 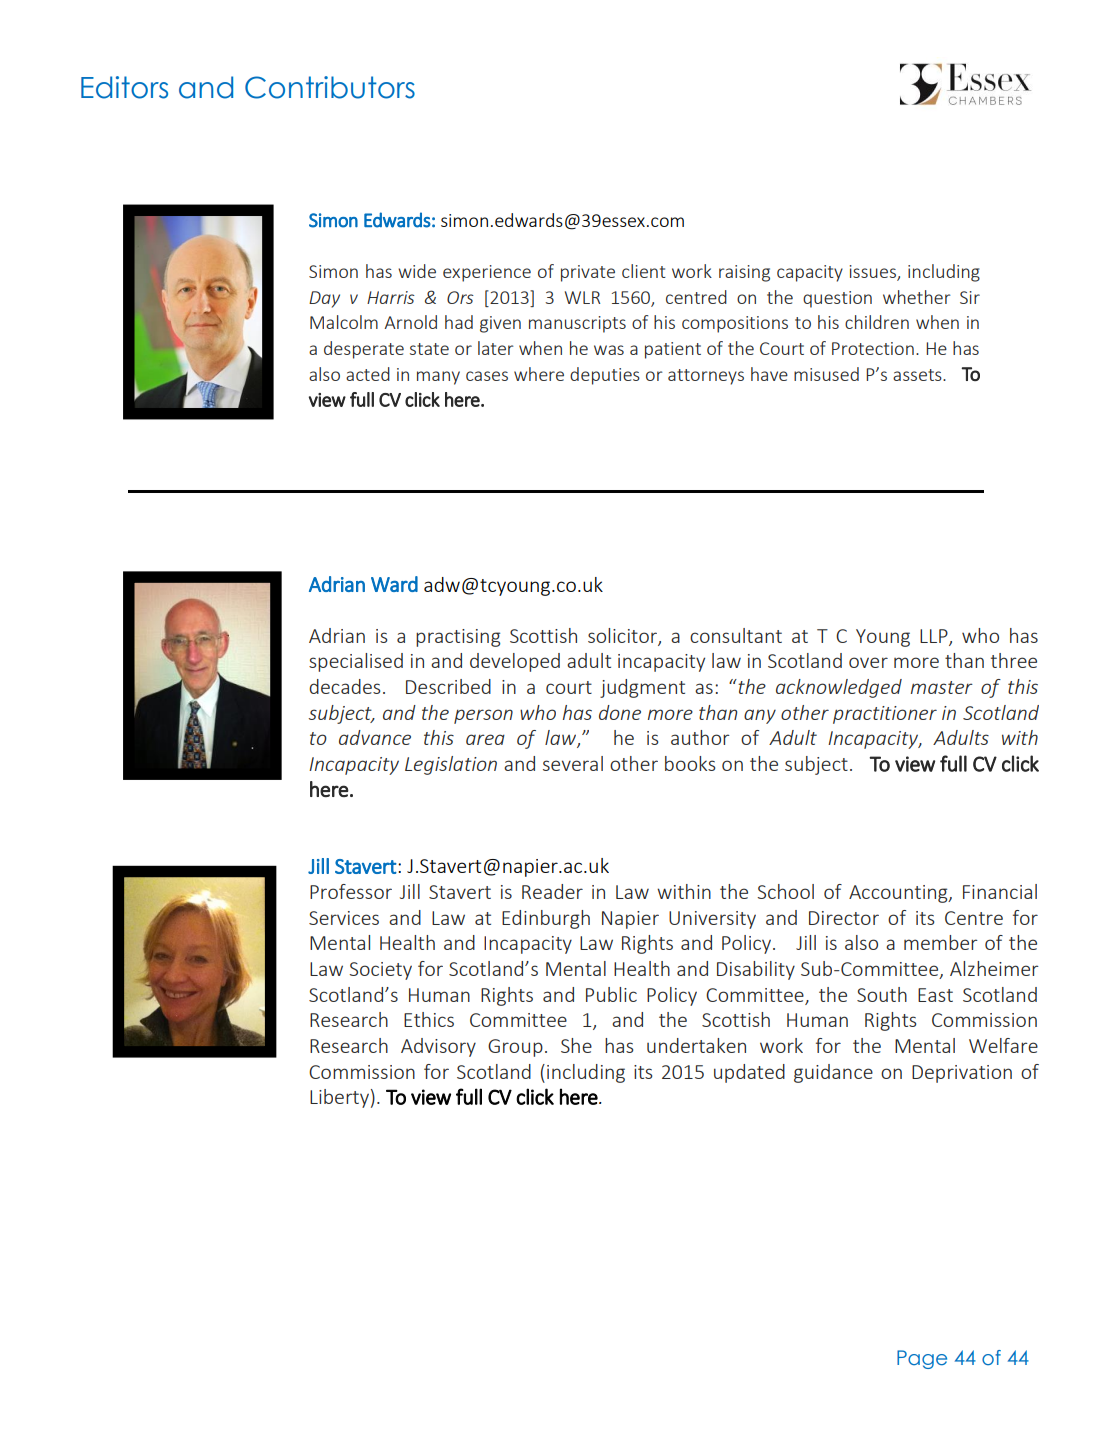 I want to click on deputies, so click(x=605, y=376).
